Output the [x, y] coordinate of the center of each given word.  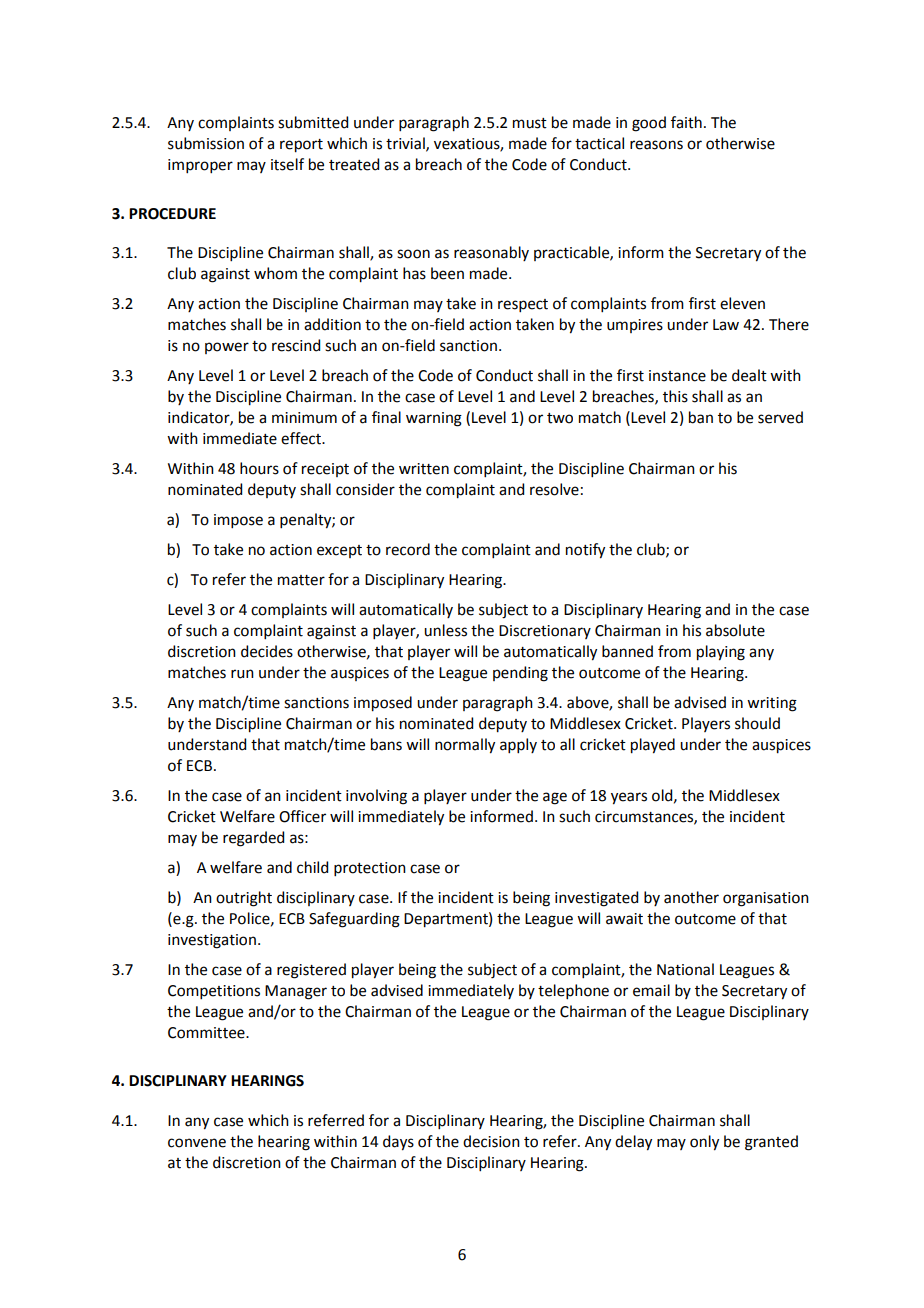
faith [686, 122]
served [780, 417]
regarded [253, 839]
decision [491, 1141]
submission [206, 143]
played [653, 746]
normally [465, 746]
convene [197, 1143]
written [424, 469]
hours [259, 468]
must [530, 123]
